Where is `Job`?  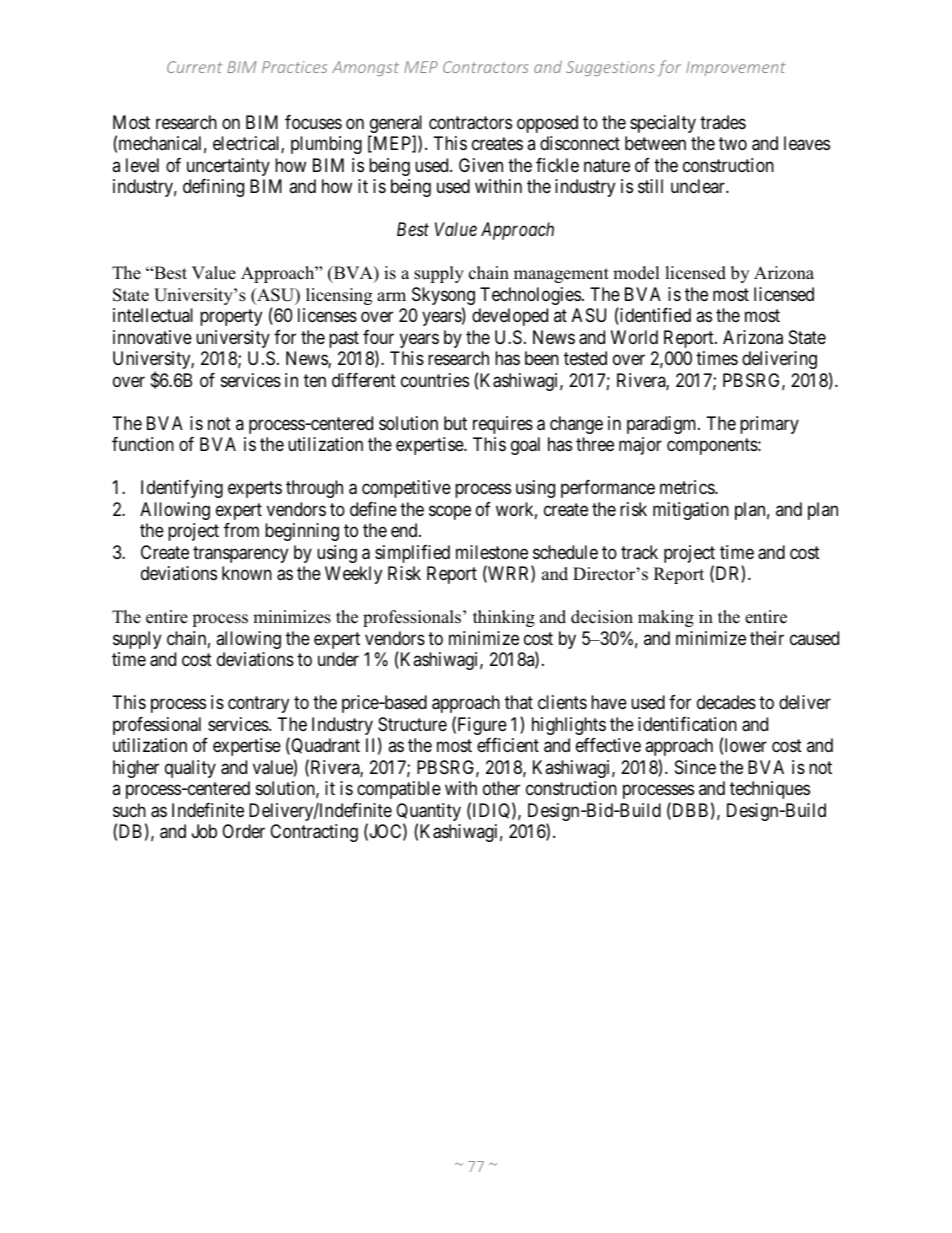 Job is located at coordinates (204, 831).
